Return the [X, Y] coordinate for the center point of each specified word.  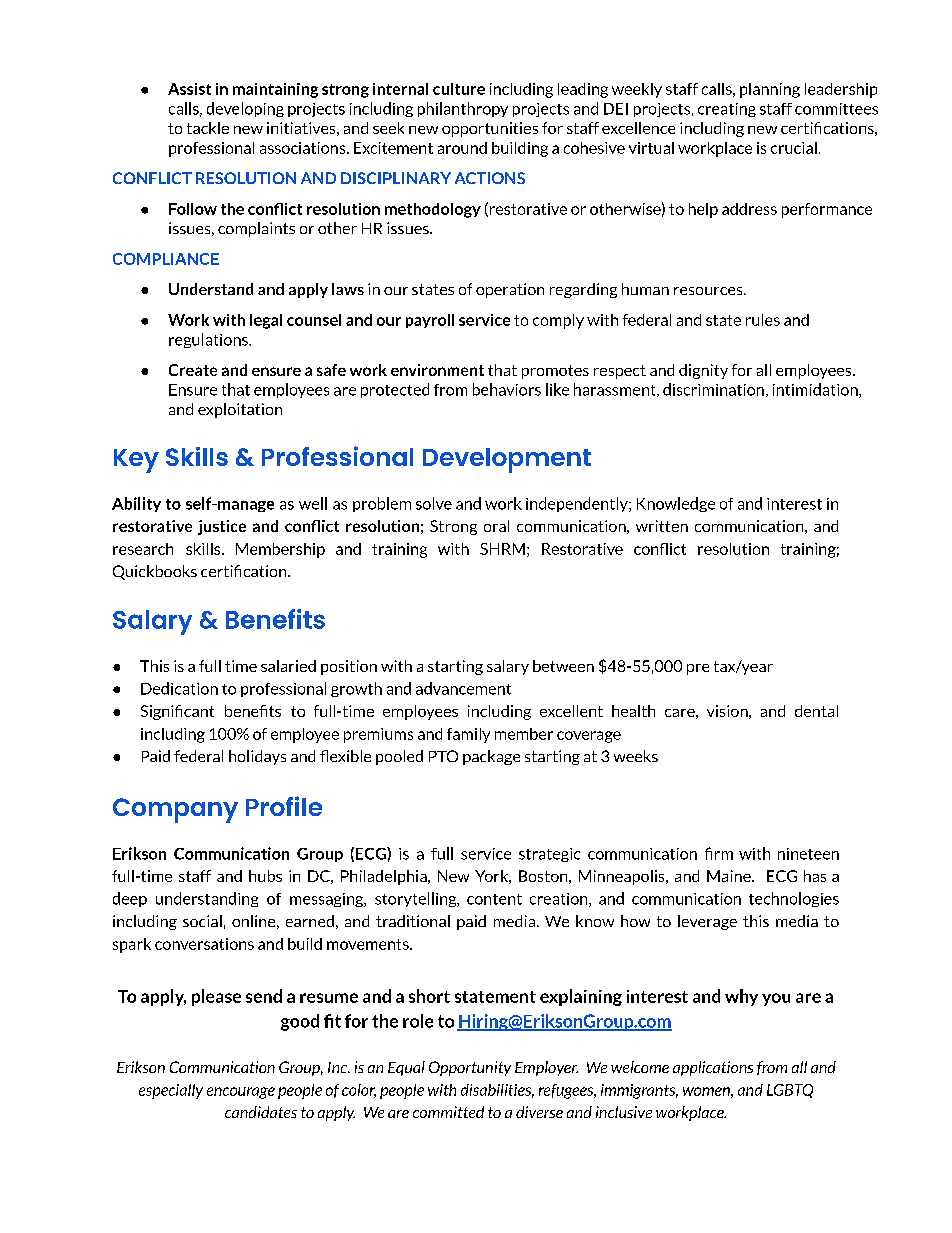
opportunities [490, 129]
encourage [241, 1093]
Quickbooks [155, 572]
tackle [208, 128]
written [662, 526]
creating [727, 110]
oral [496, 526]
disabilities [497, 1091]
